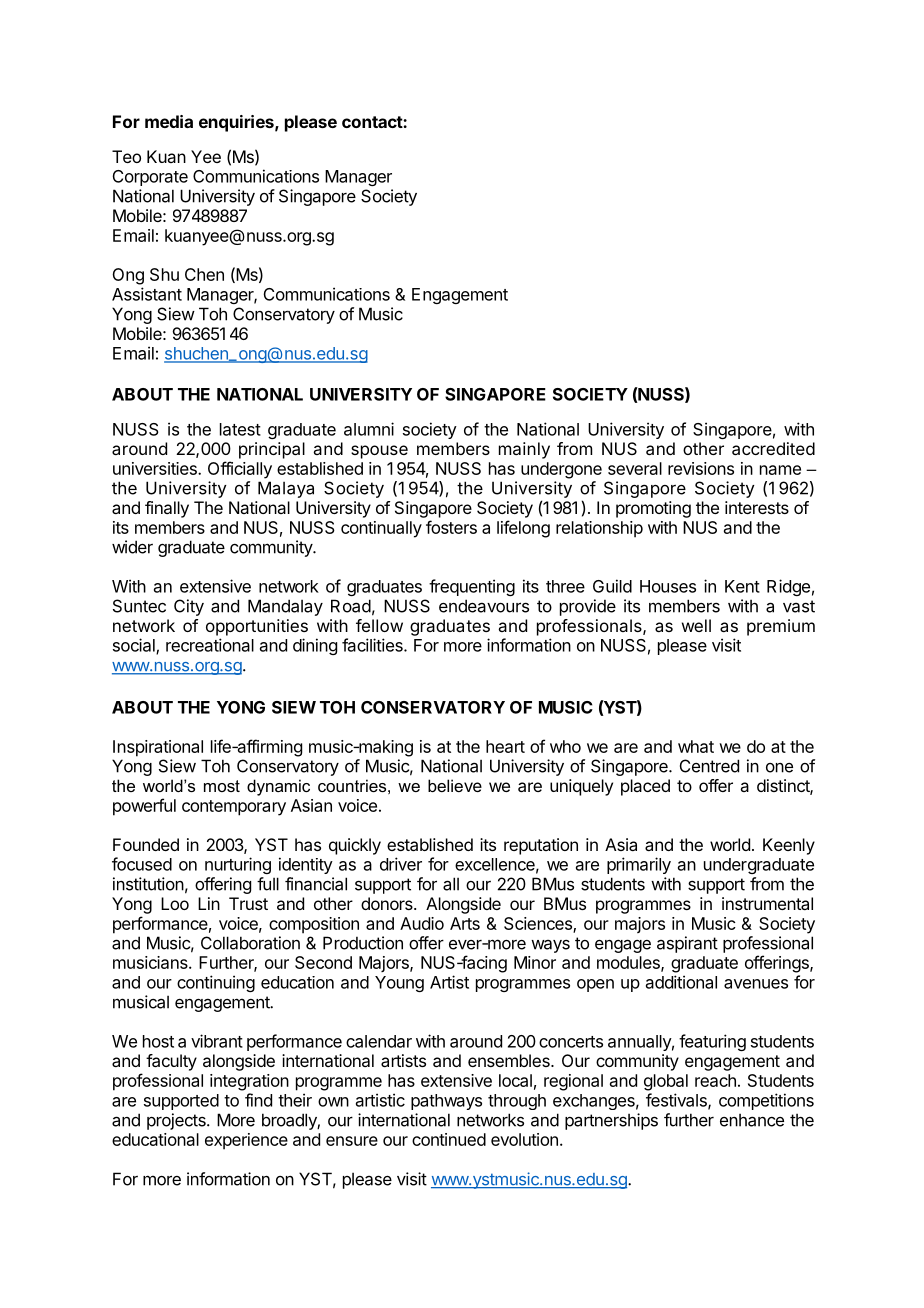 This screenshot has width=924, height=1308. What do you see at coordinates (169, 121) in the screenshot?
I see `media` at bounding box center [169, 121].
